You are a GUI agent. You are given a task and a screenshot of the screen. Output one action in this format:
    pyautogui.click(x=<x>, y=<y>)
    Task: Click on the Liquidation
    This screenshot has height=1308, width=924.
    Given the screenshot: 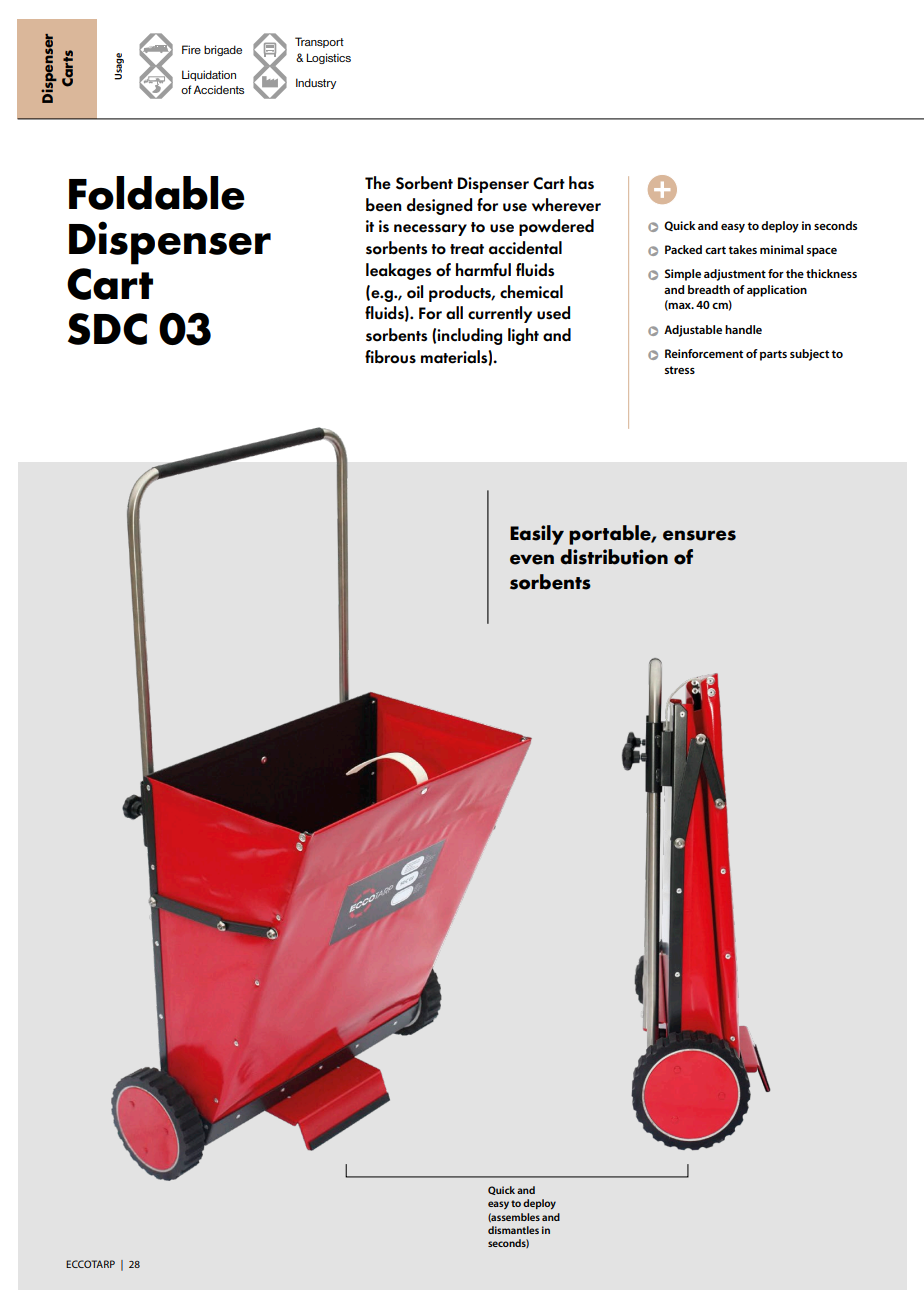 What is the action you would take?
    pyautogui.click(x=209, y=75)
